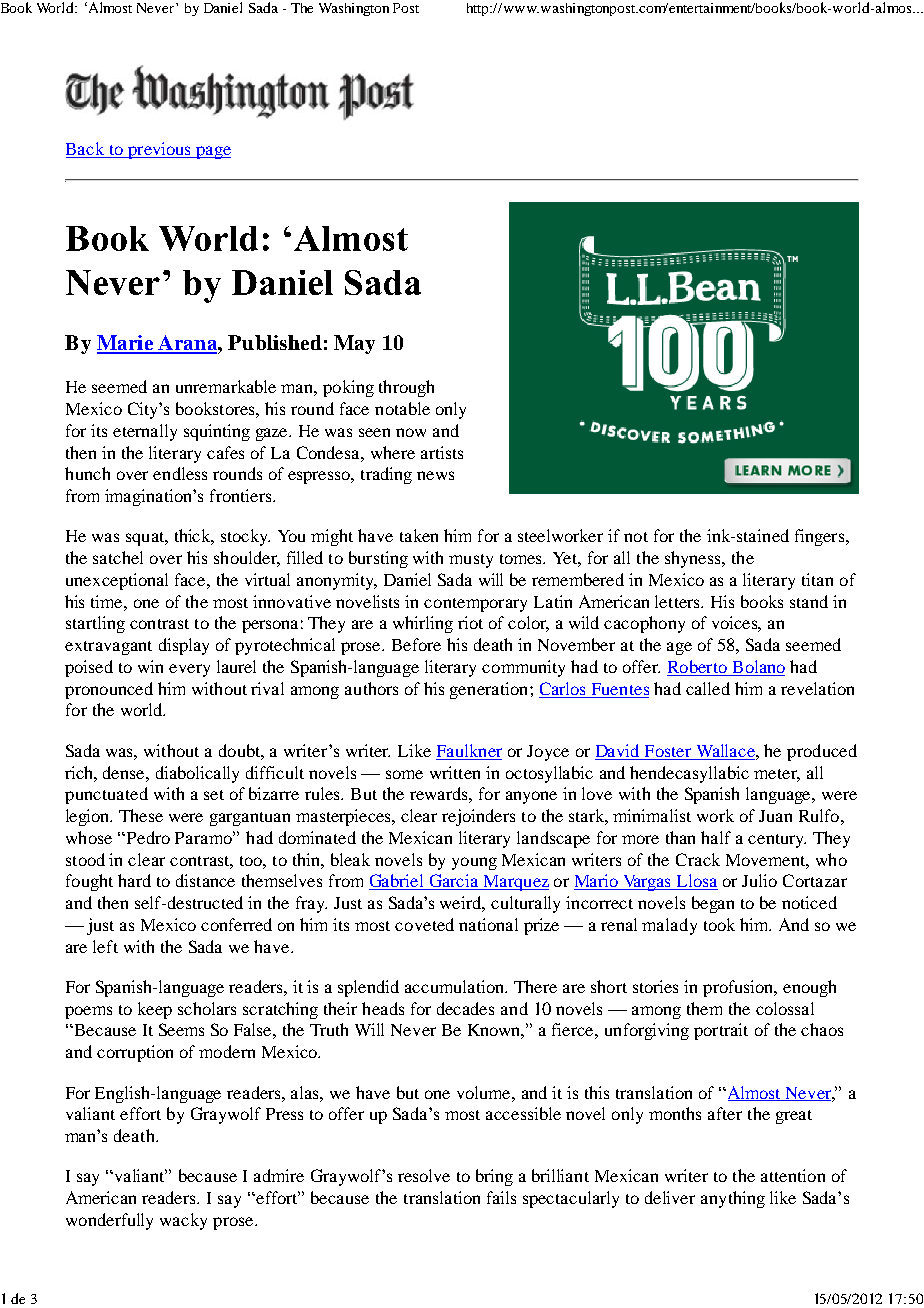  What do you see at coordinates (354, 344) in the screenshot?
I see `May` at bounding box center [354, 344].
